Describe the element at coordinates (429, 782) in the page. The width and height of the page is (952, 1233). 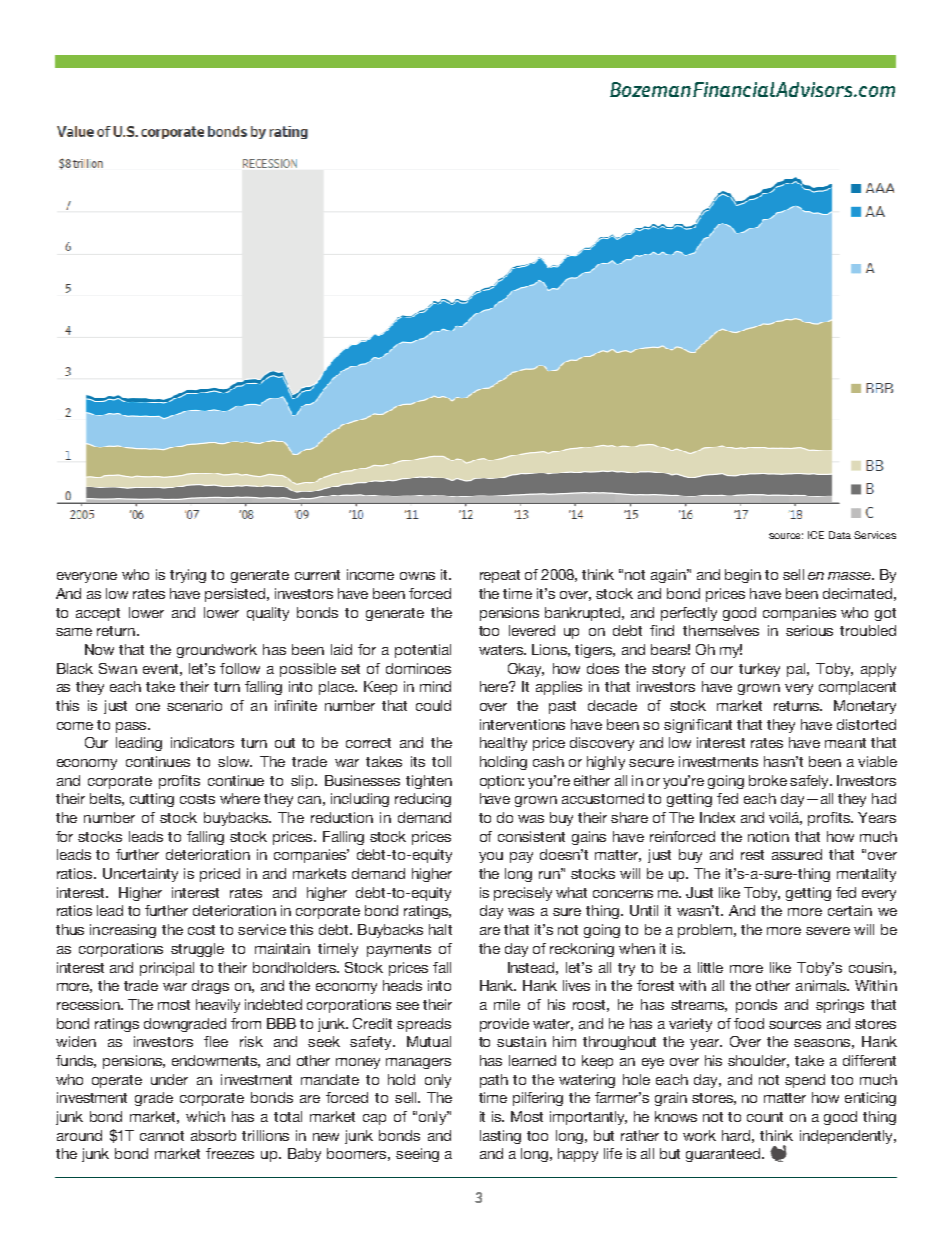
I see `tighten` at that location.
